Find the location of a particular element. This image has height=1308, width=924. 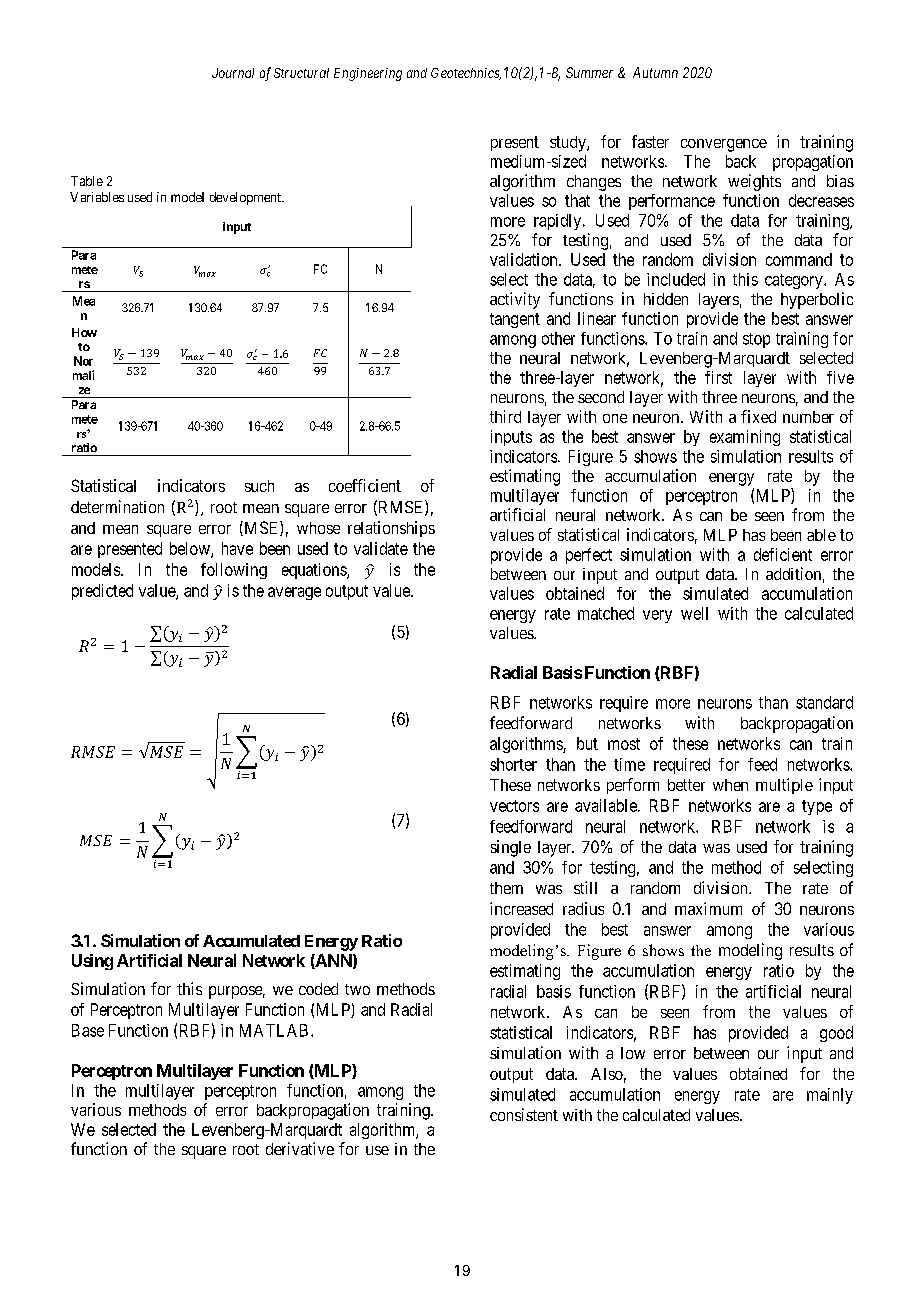

validate is located at coordinates (381, 548).
